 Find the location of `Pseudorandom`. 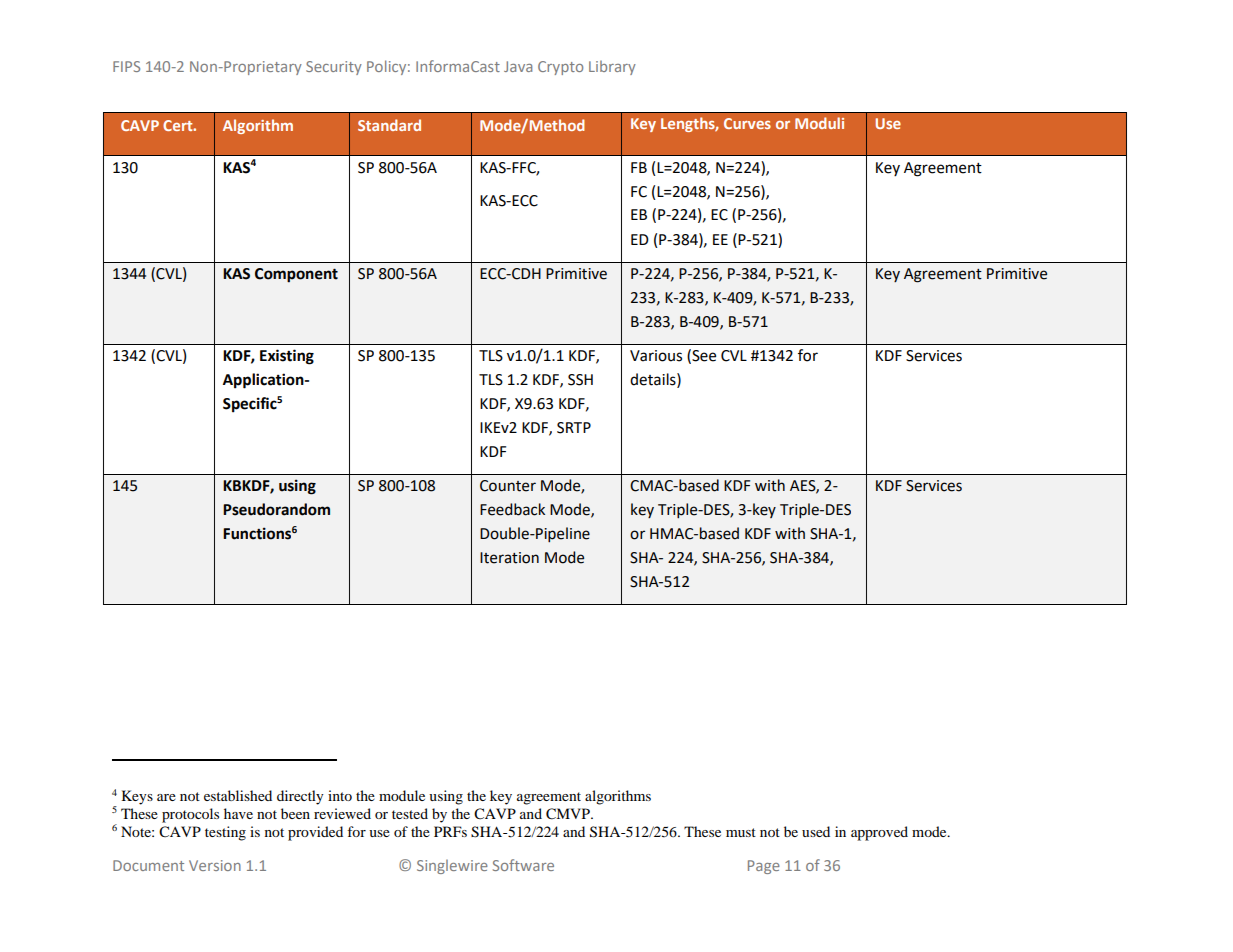

Pseudorandom is located at coordinates (276, 509).
